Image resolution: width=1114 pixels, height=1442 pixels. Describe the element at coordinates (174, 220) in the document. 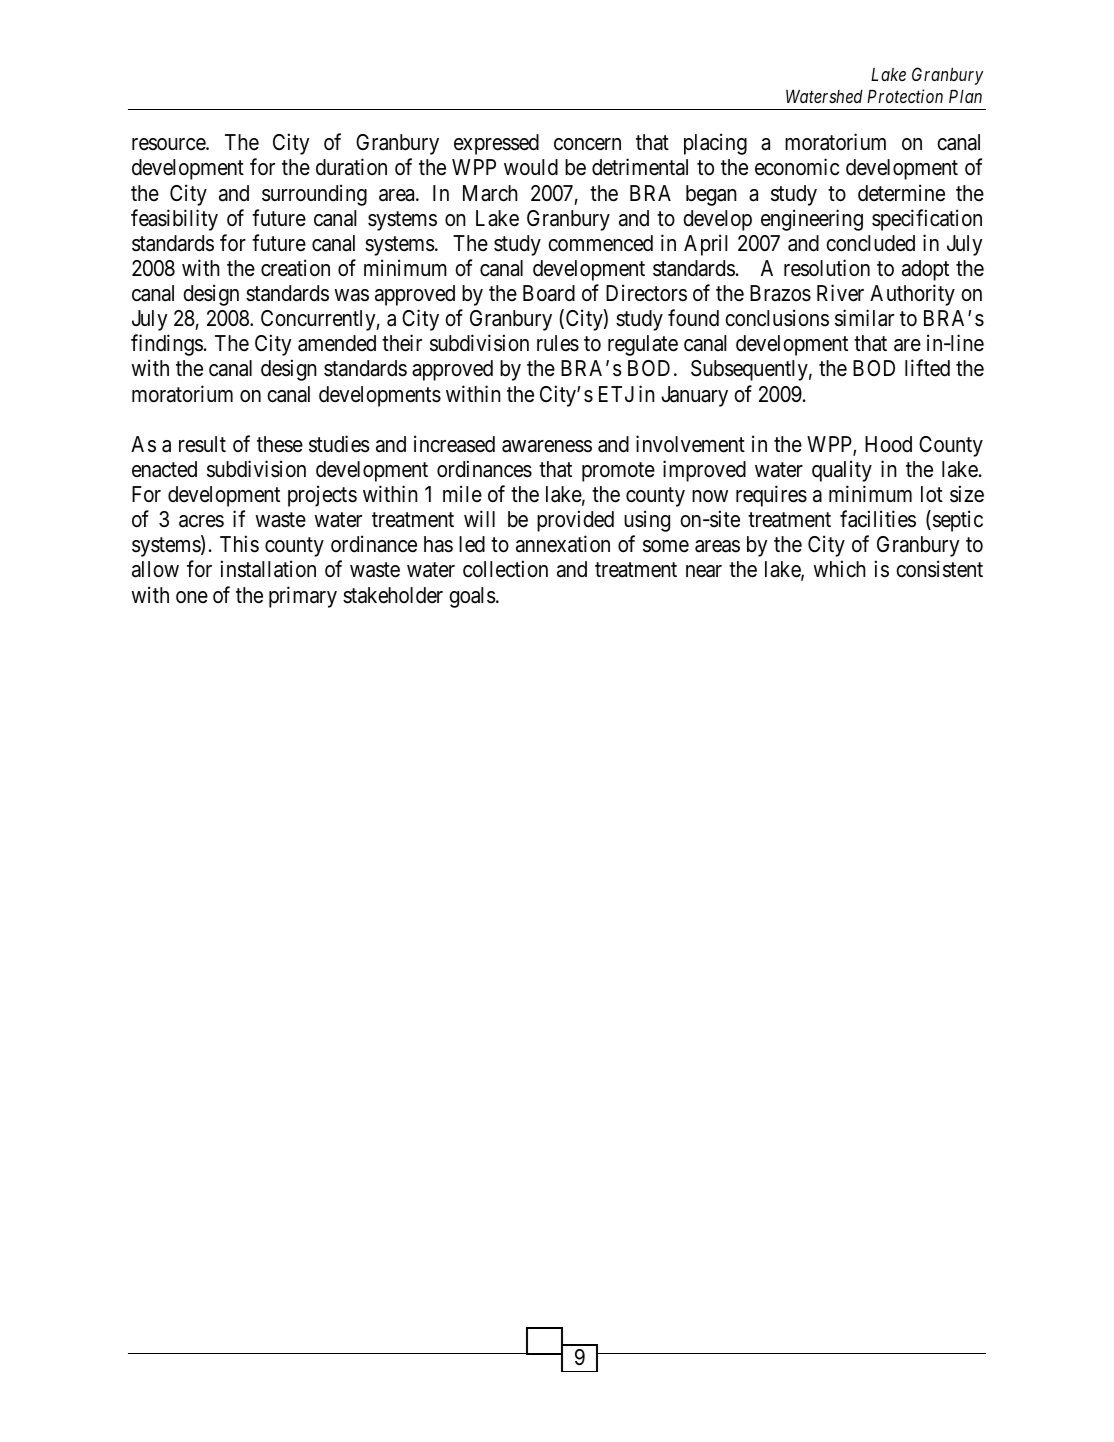

I see `feasibility` at that location.
